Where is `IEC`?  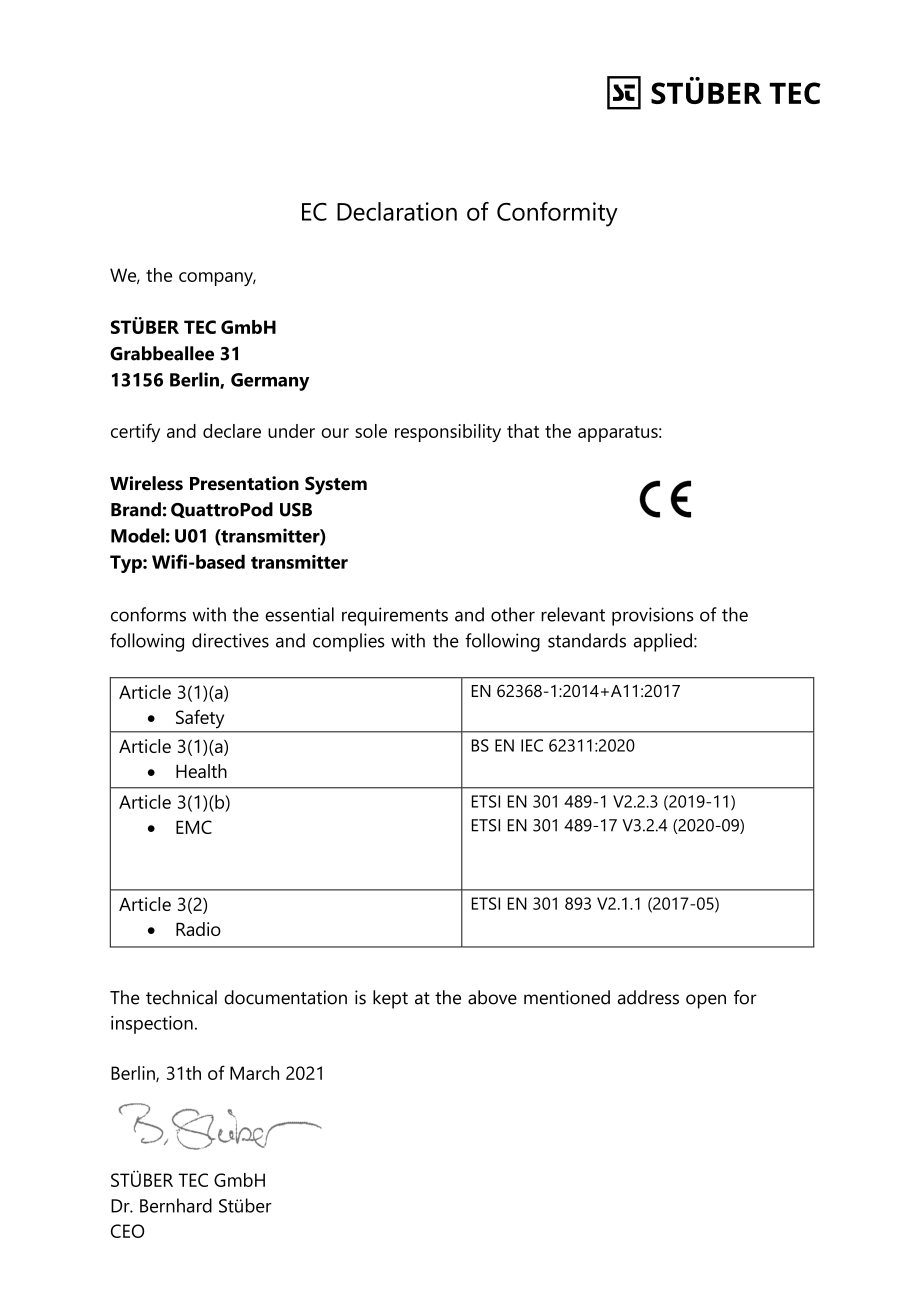
IEC is located at coordinates (532, 745).
